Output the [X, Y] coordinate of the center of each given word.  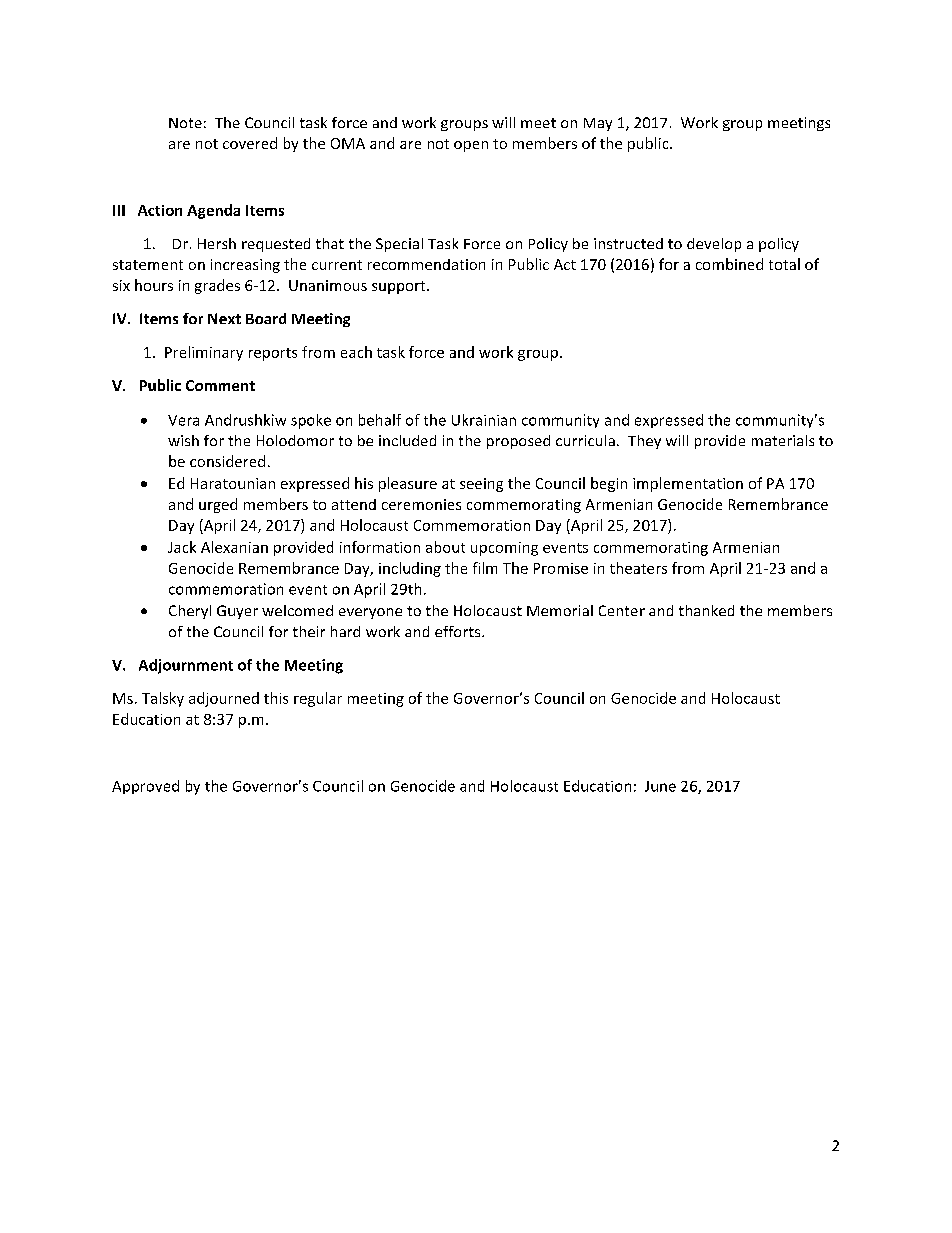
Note [185, 123]
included [407, 440]
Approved [145, 787]
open [471, 146]
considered [227, 461]
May [598, 124]
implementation [688, 484]
